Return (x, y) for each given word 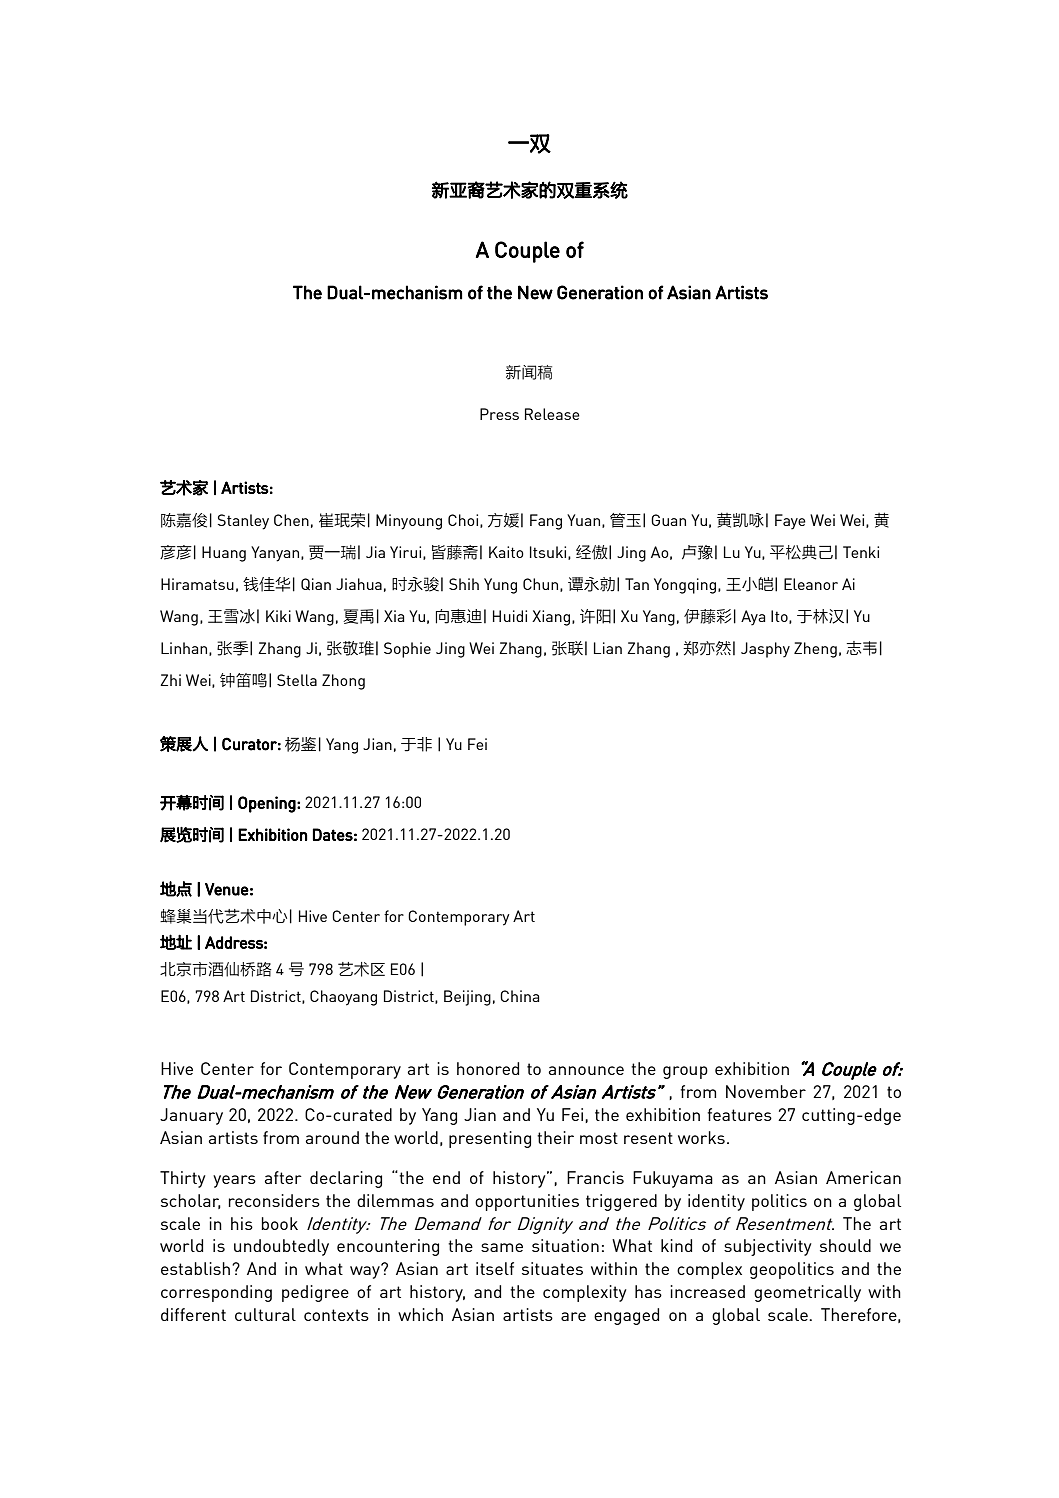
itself (495, 1268)
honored (488, 1068)
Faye (790, 522)
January (191, 1116)
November (766, 1091)
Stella (297, 680)
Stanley (243, 522)
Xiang (551, 618)
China (519, 996)
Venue (227, 889)
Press (499, 414)
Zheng (815, 650)
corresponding (216, 1293)
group (685, 1072)
